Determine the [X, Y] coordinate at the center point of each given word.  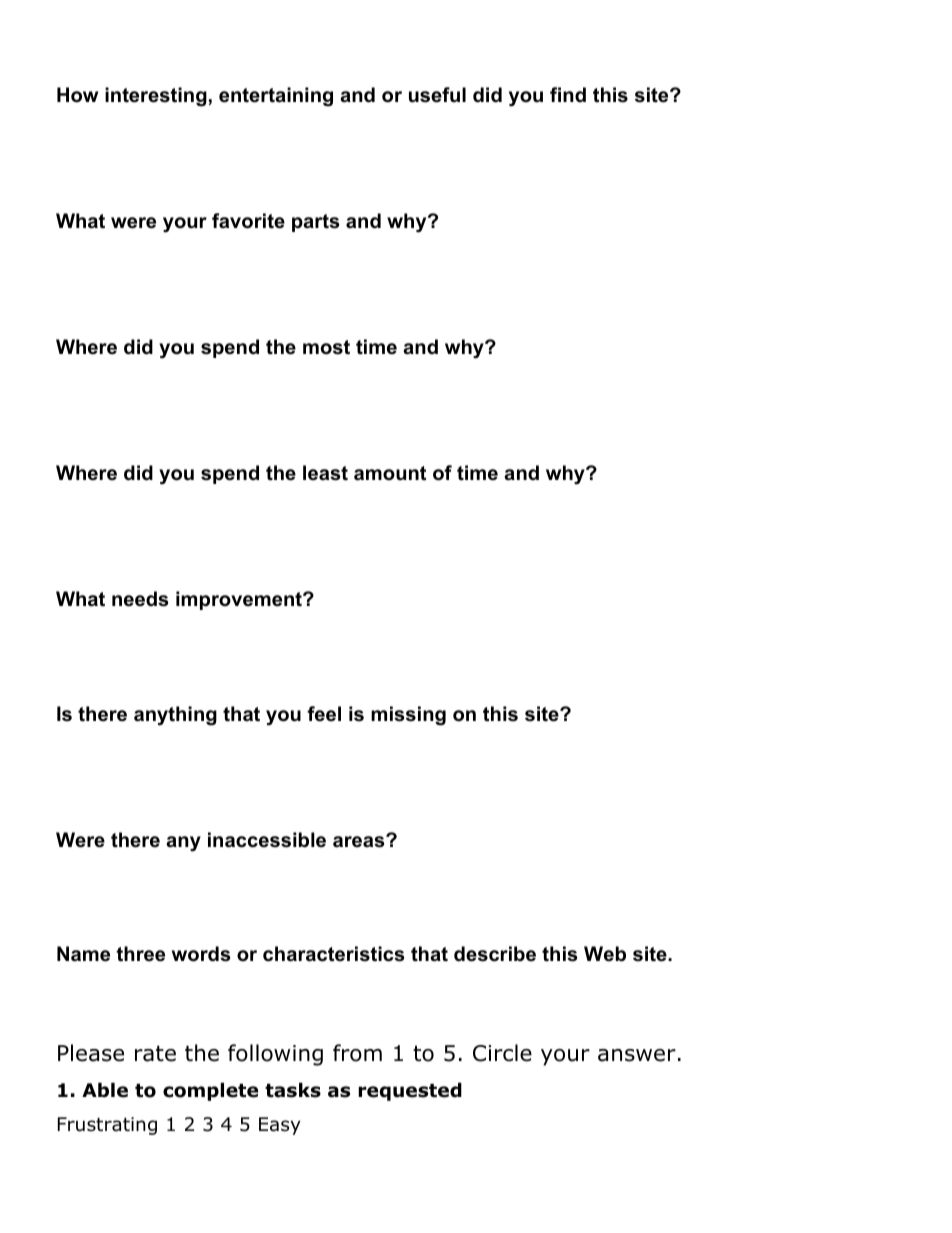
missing [408, 716]
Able [105, 1090]
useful [437, 95]
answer [637, 1055]
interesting [156, 97]
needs [140, 599]
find [568, 94]
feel [324, 714]
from [357, 1053]
